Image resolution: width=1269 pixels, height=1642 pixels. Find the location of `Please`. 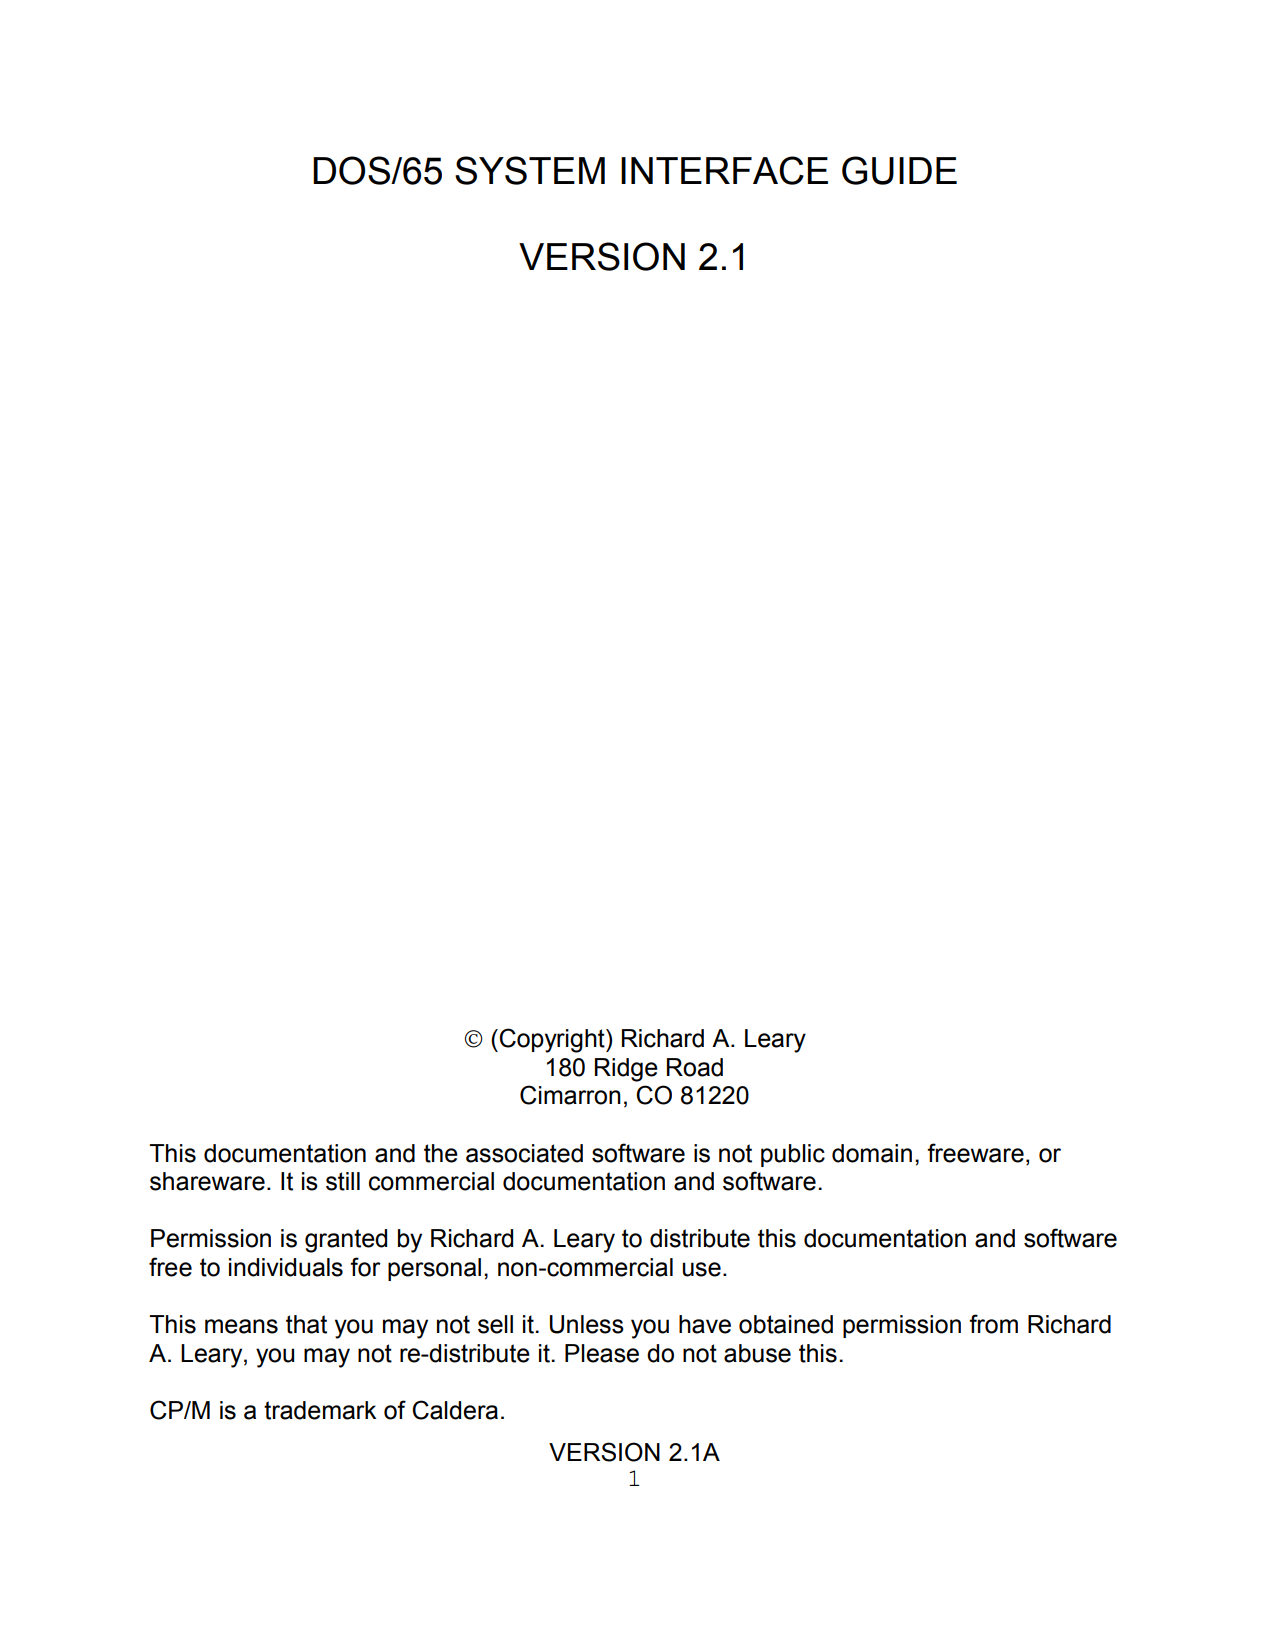

Please is located at coordinates (602, 1353).
